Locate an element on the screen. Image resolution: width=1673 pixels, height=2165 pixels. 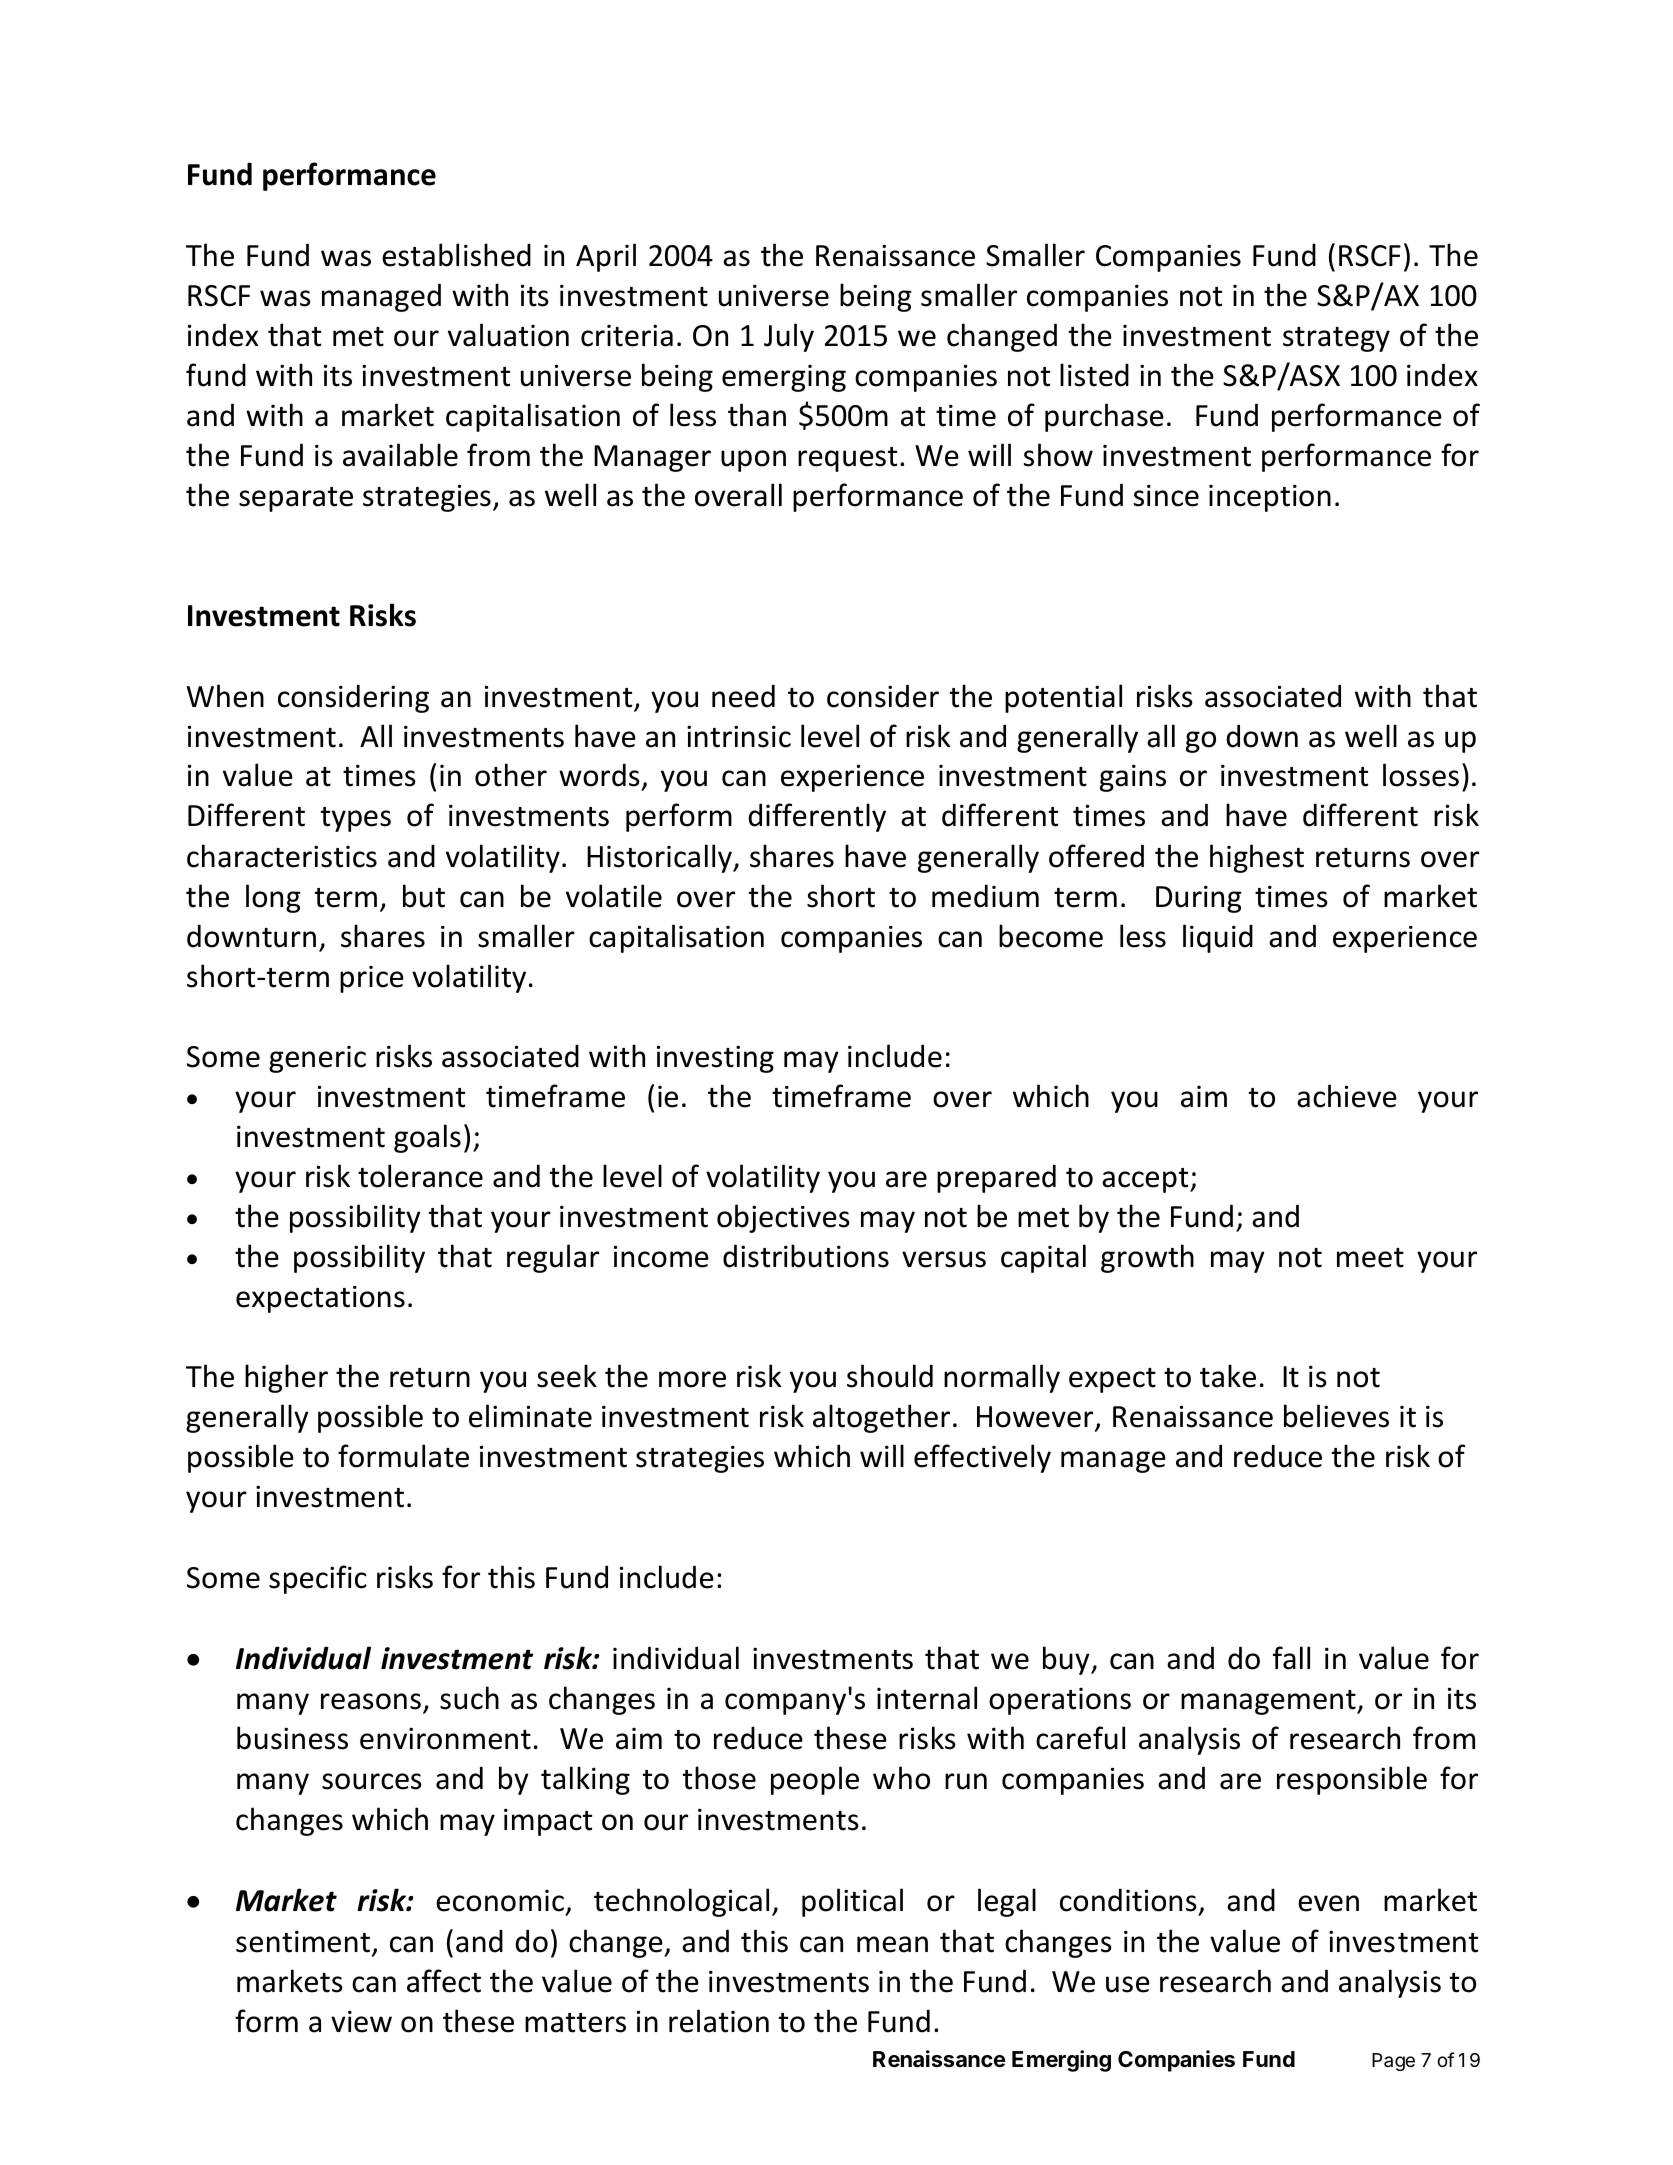
July is located at coordinates (789, 337).
